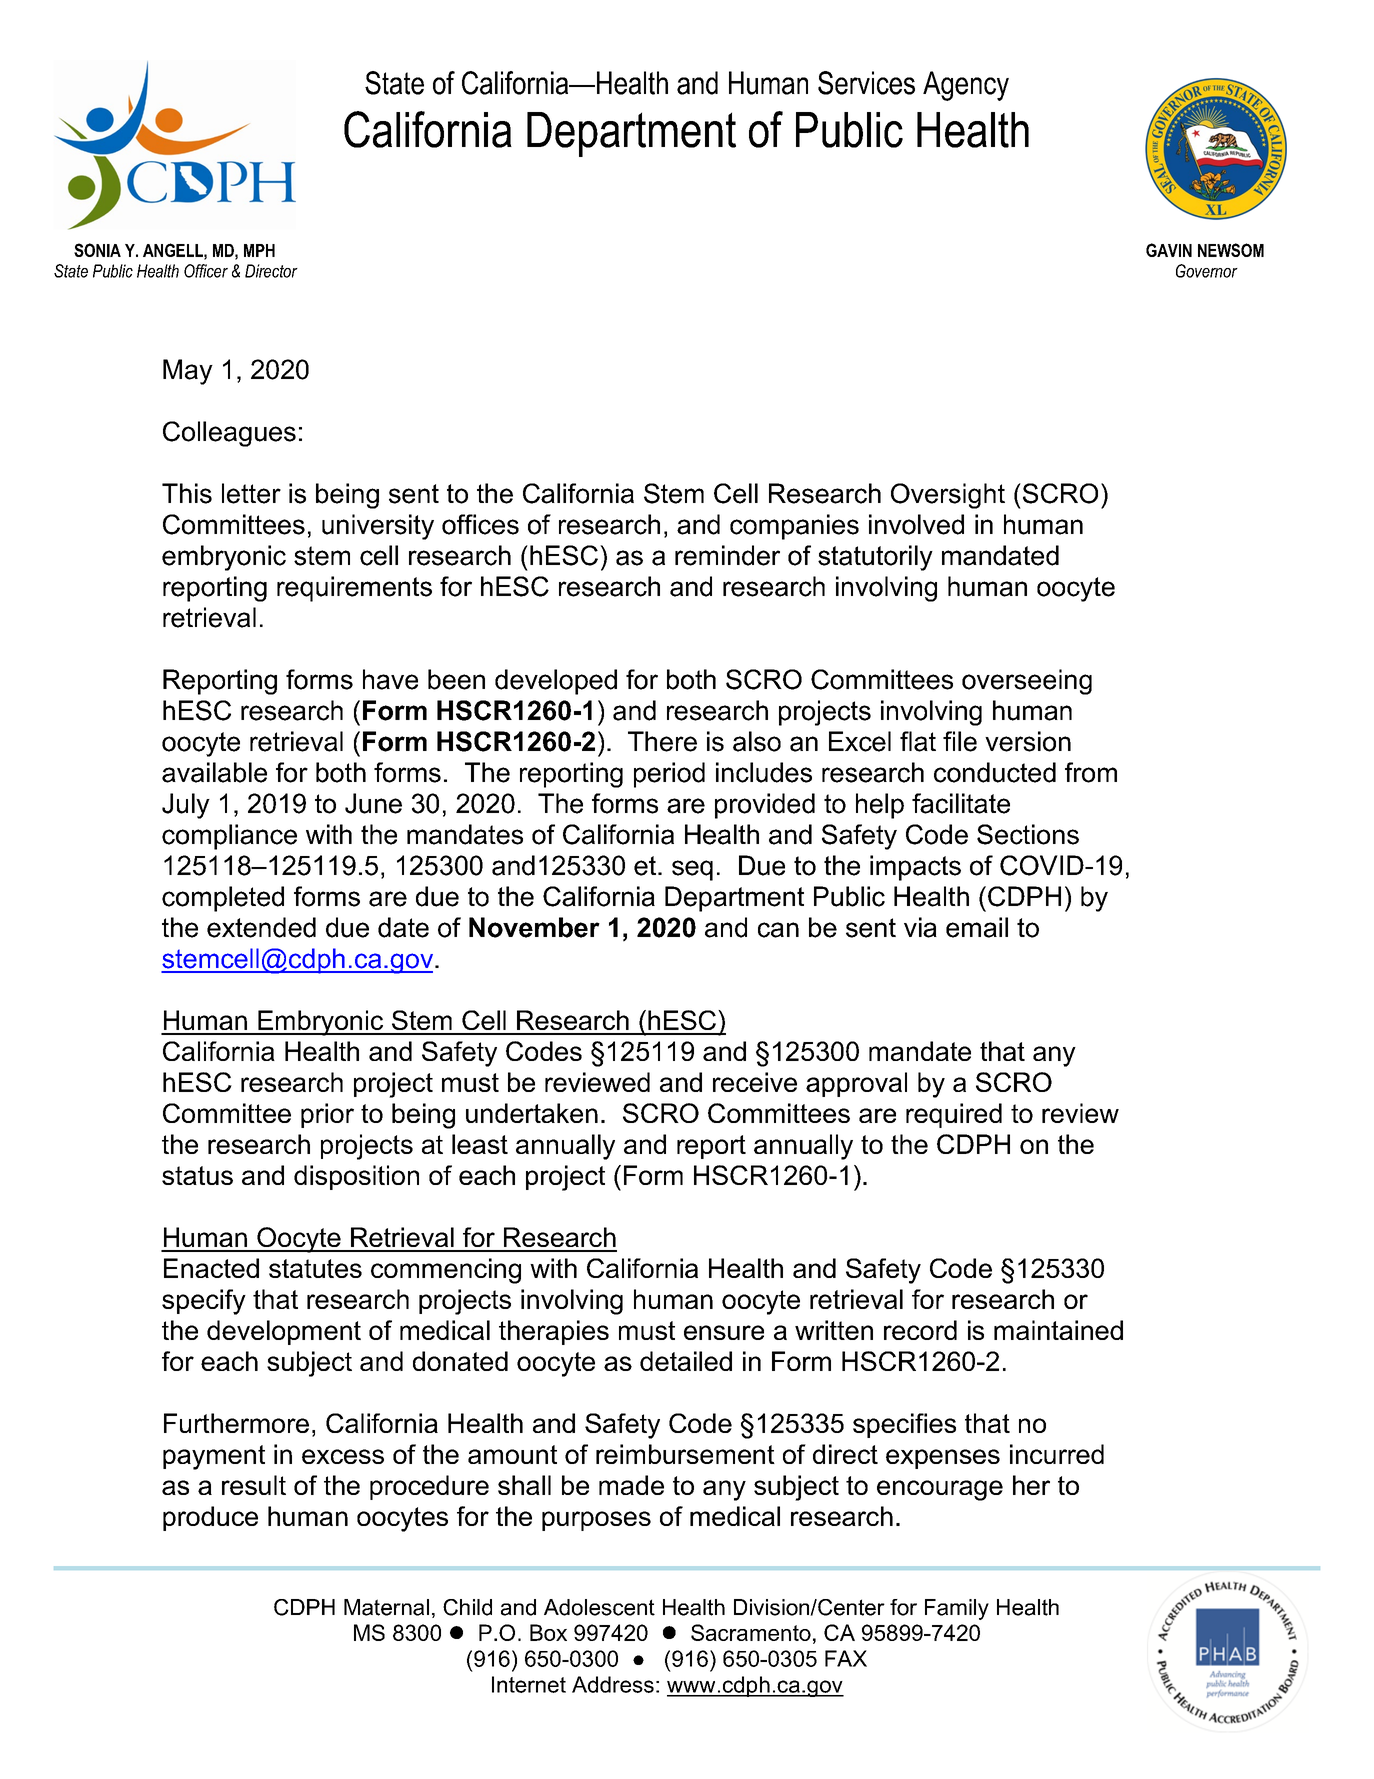 Image resolution: width=1374 pixels, height=1779 pixels. I want to click on completed, so click(223, 899).
